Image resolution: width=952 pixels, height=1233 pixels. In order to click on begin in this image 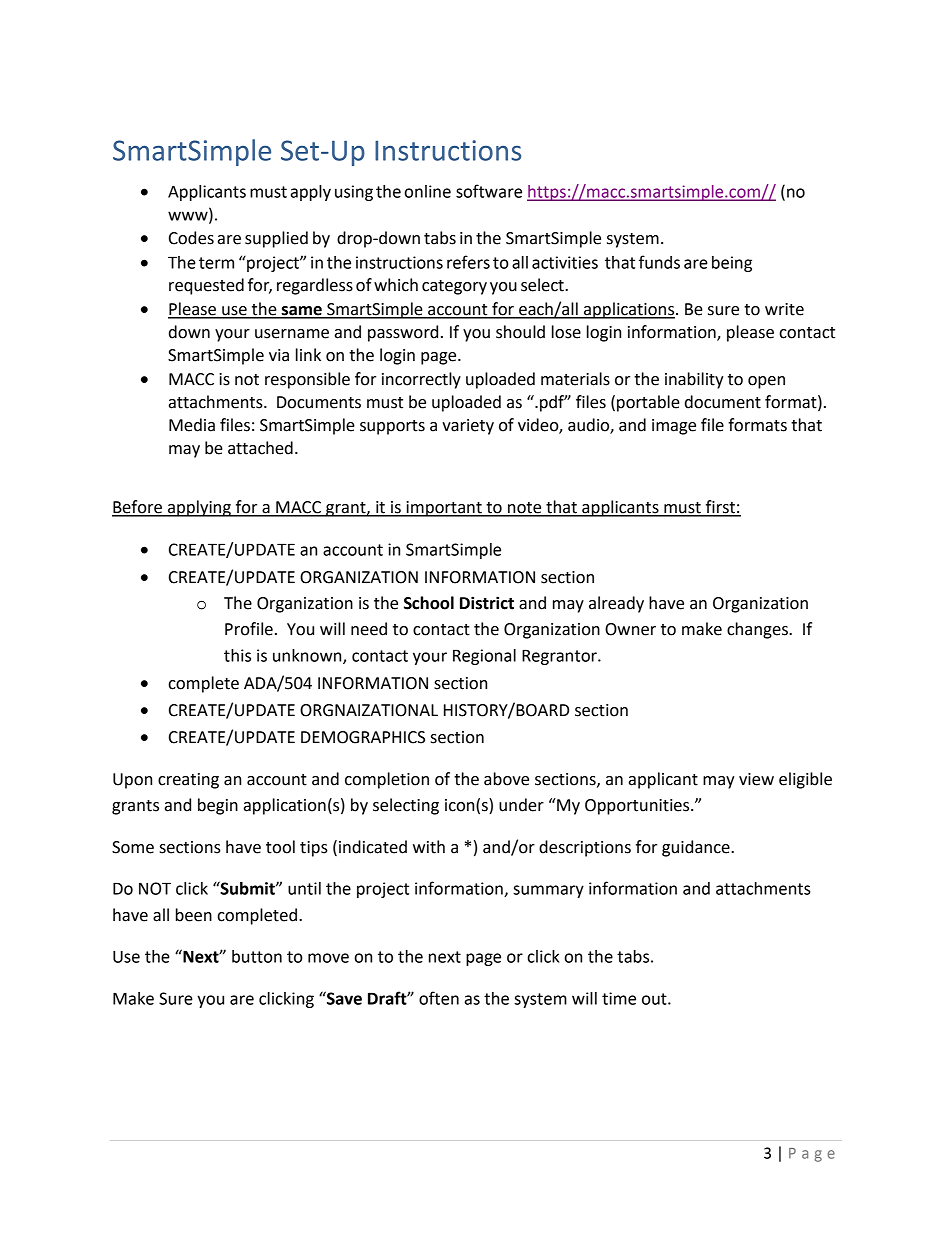, I will do `click(218, 806)`.
